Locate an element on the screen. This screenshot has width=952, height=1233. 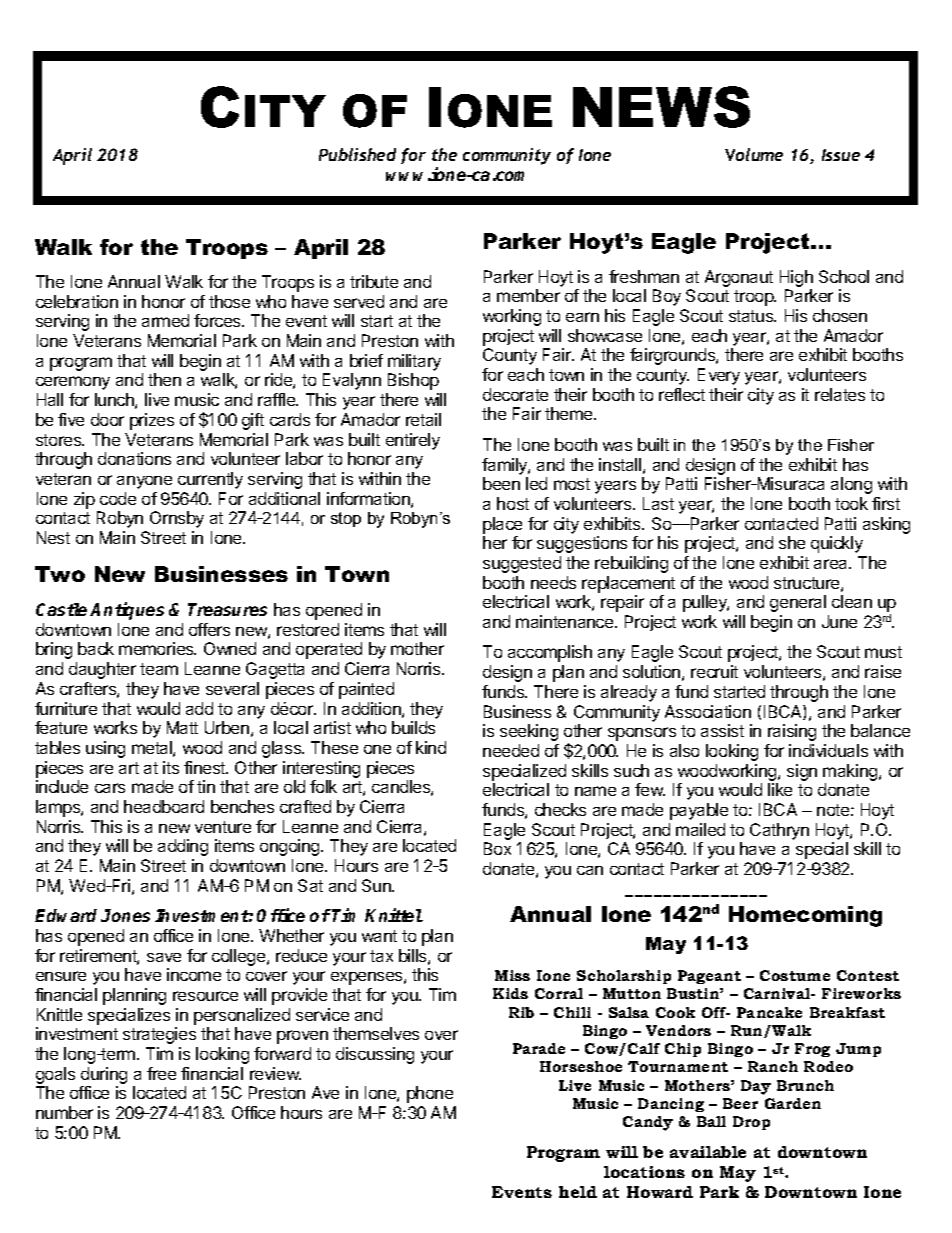
NEWS is located at coordinates (661, 107).
